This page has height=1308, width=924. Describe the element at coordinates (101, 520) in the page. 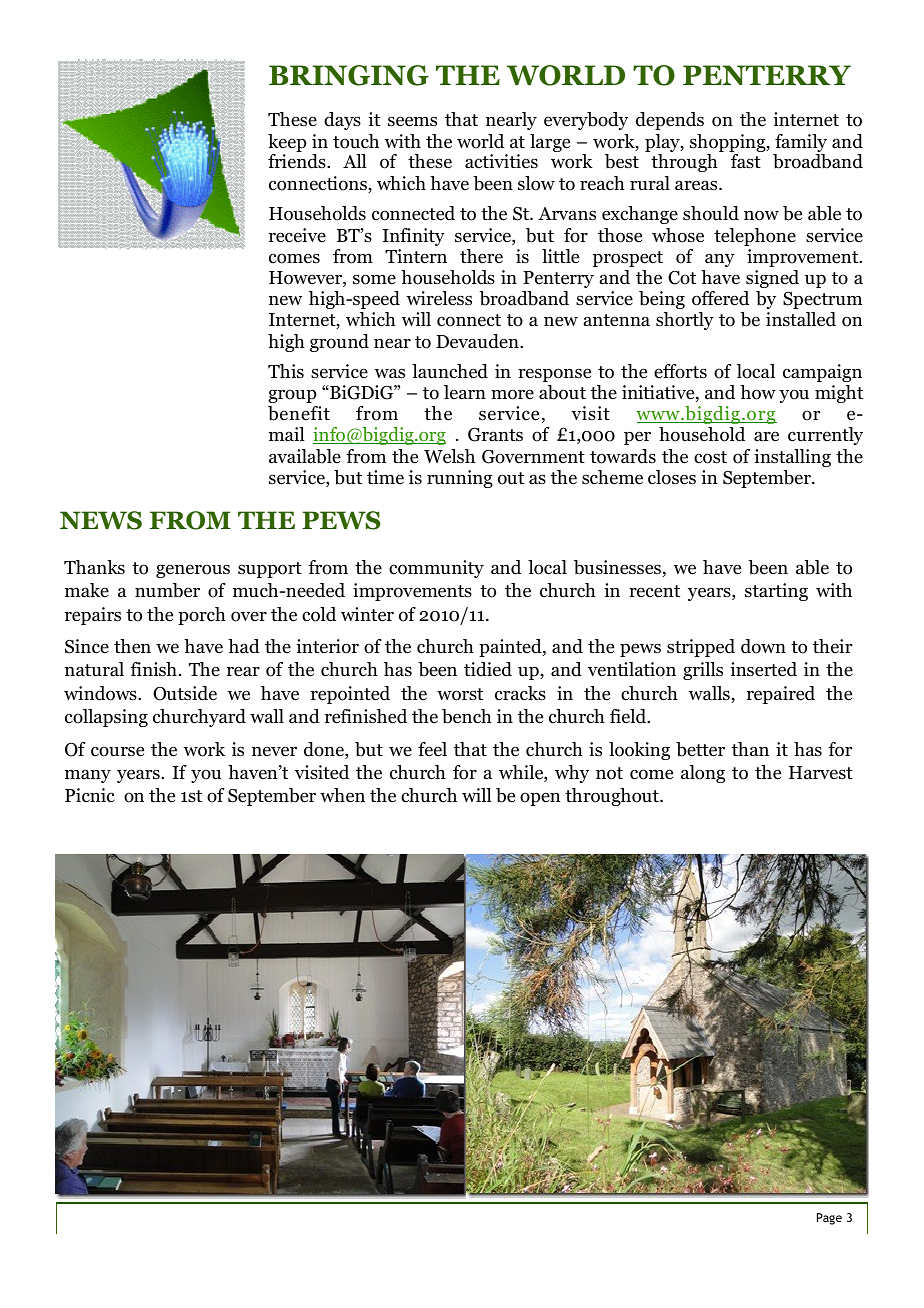

I see `NEWS` at that location.
